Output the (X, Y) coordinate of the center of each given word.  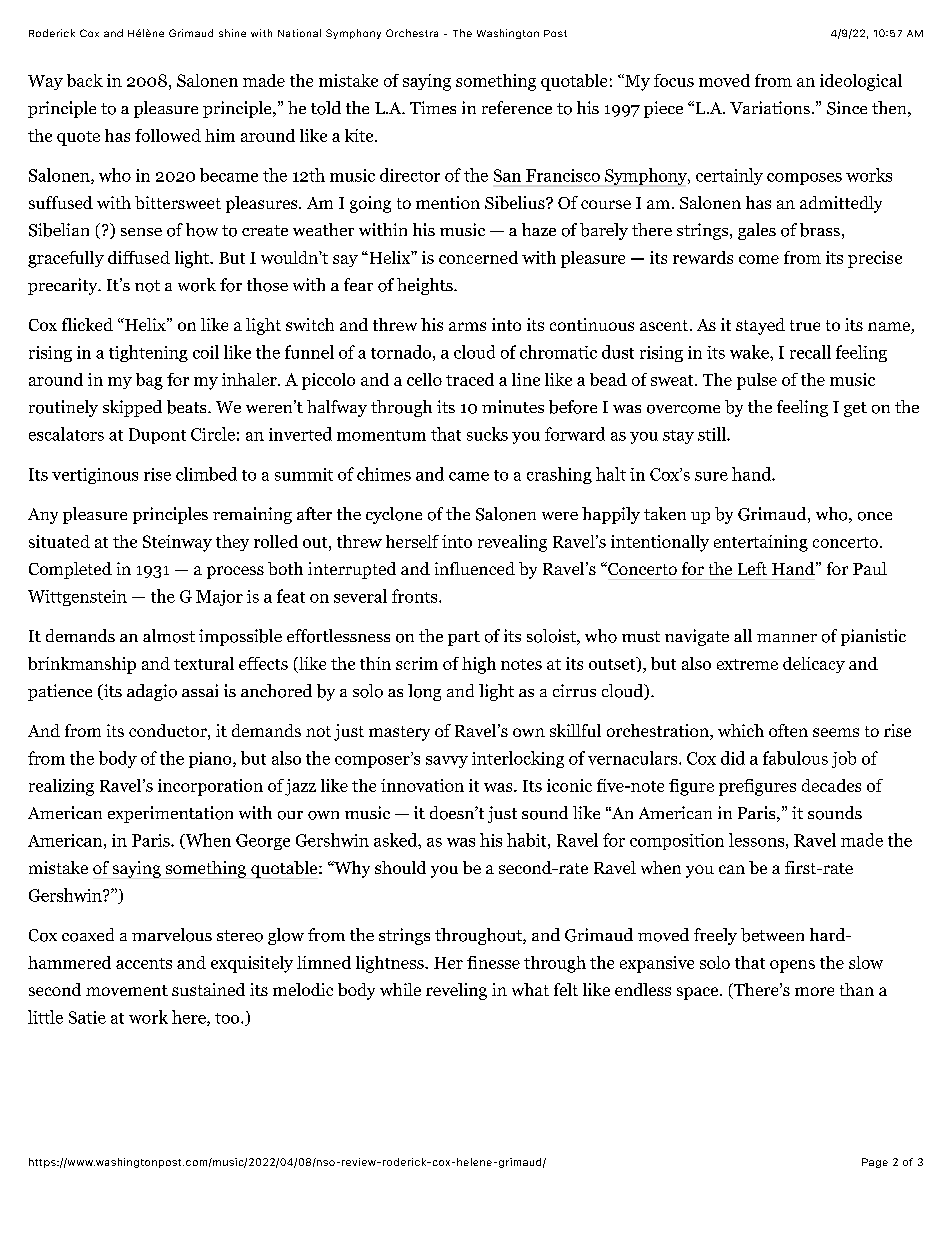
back (85, 80)
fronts (416, 596)
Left (752, 568)
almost (169, 636)
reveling (456, 991)
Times (433, 107)
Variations (770, 108)
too (228, 1018)
